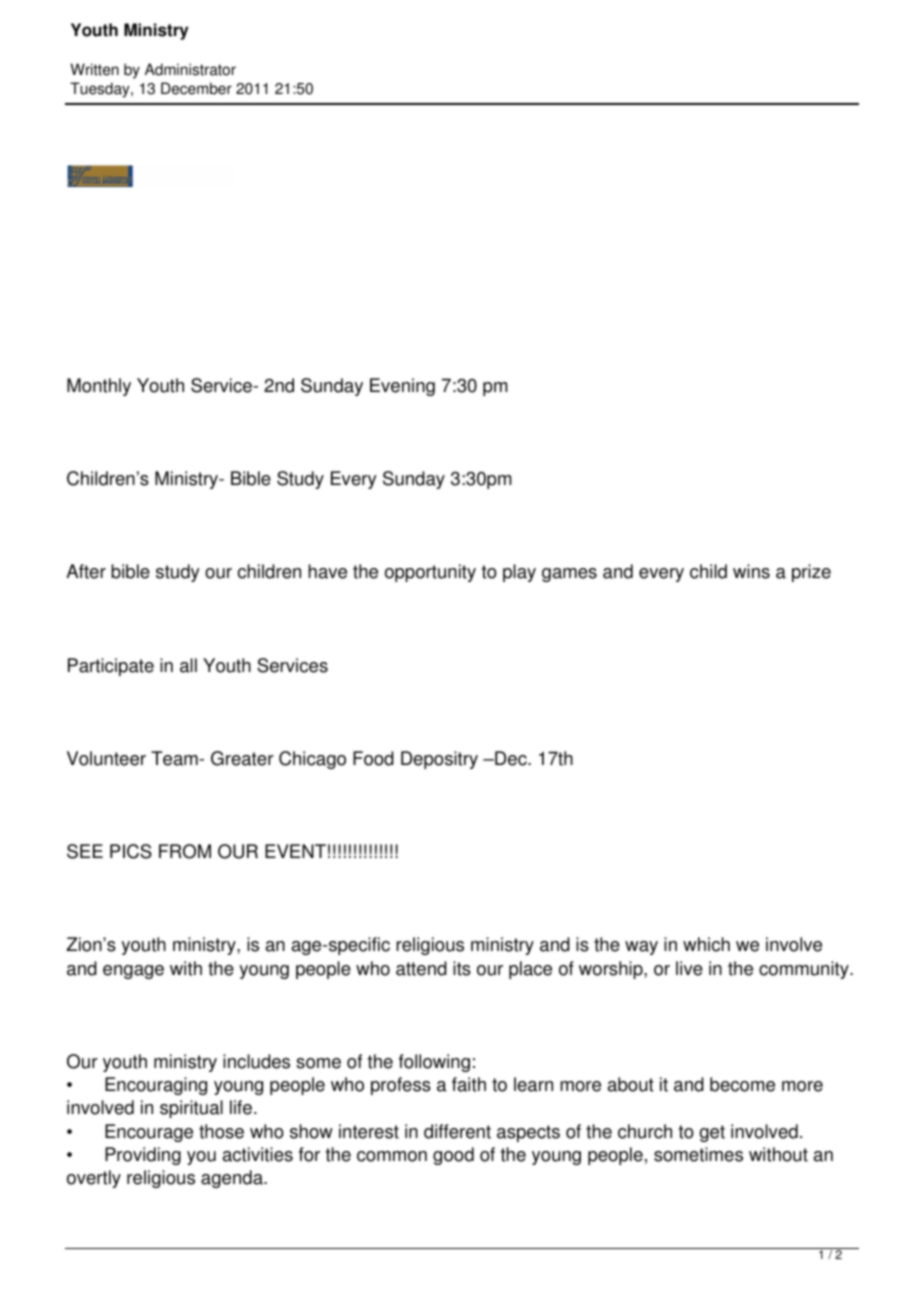  I want to click on Encourage, so click(149, 1133).
